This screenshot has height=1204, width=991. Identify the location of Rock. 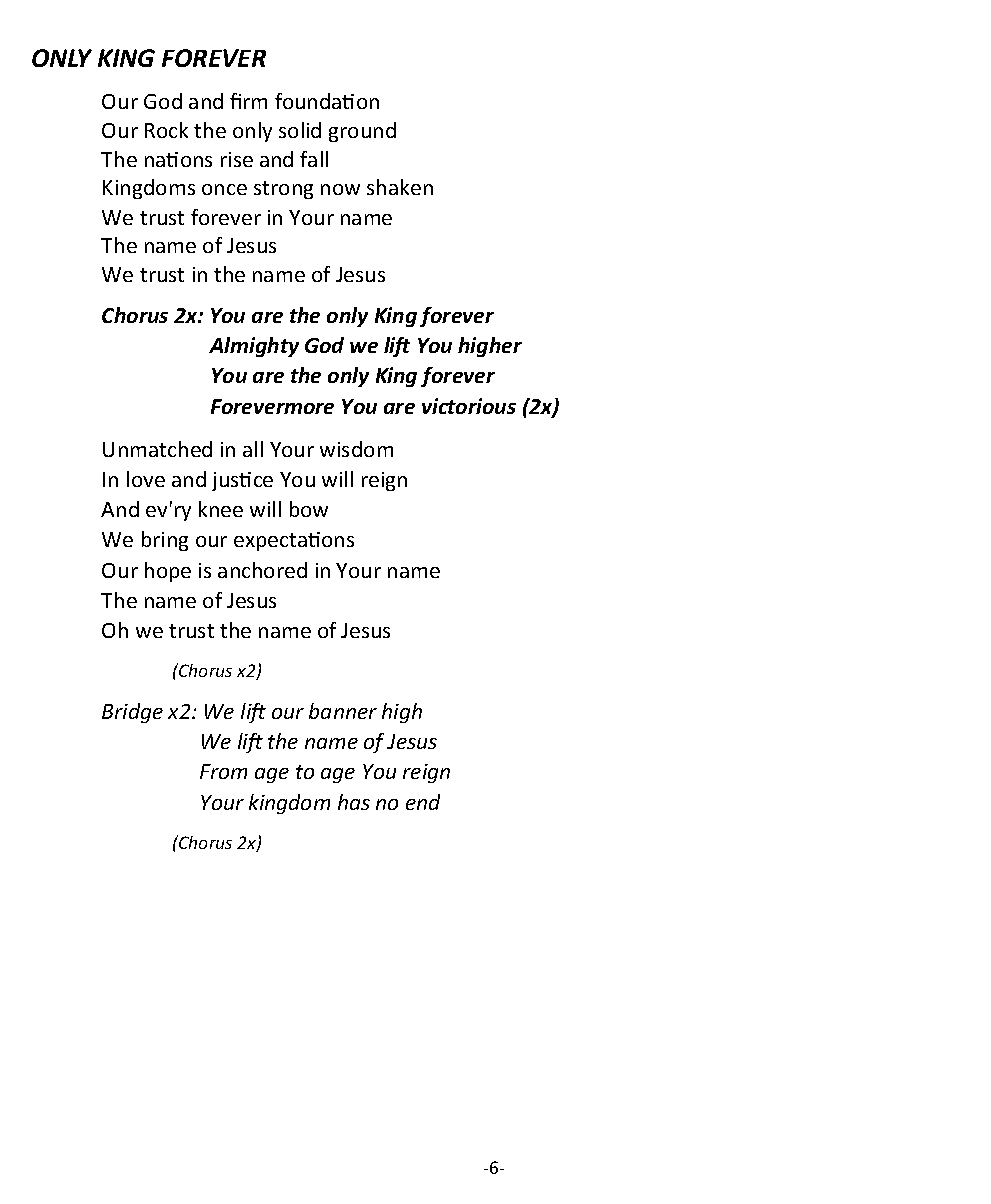
(166, 130).
